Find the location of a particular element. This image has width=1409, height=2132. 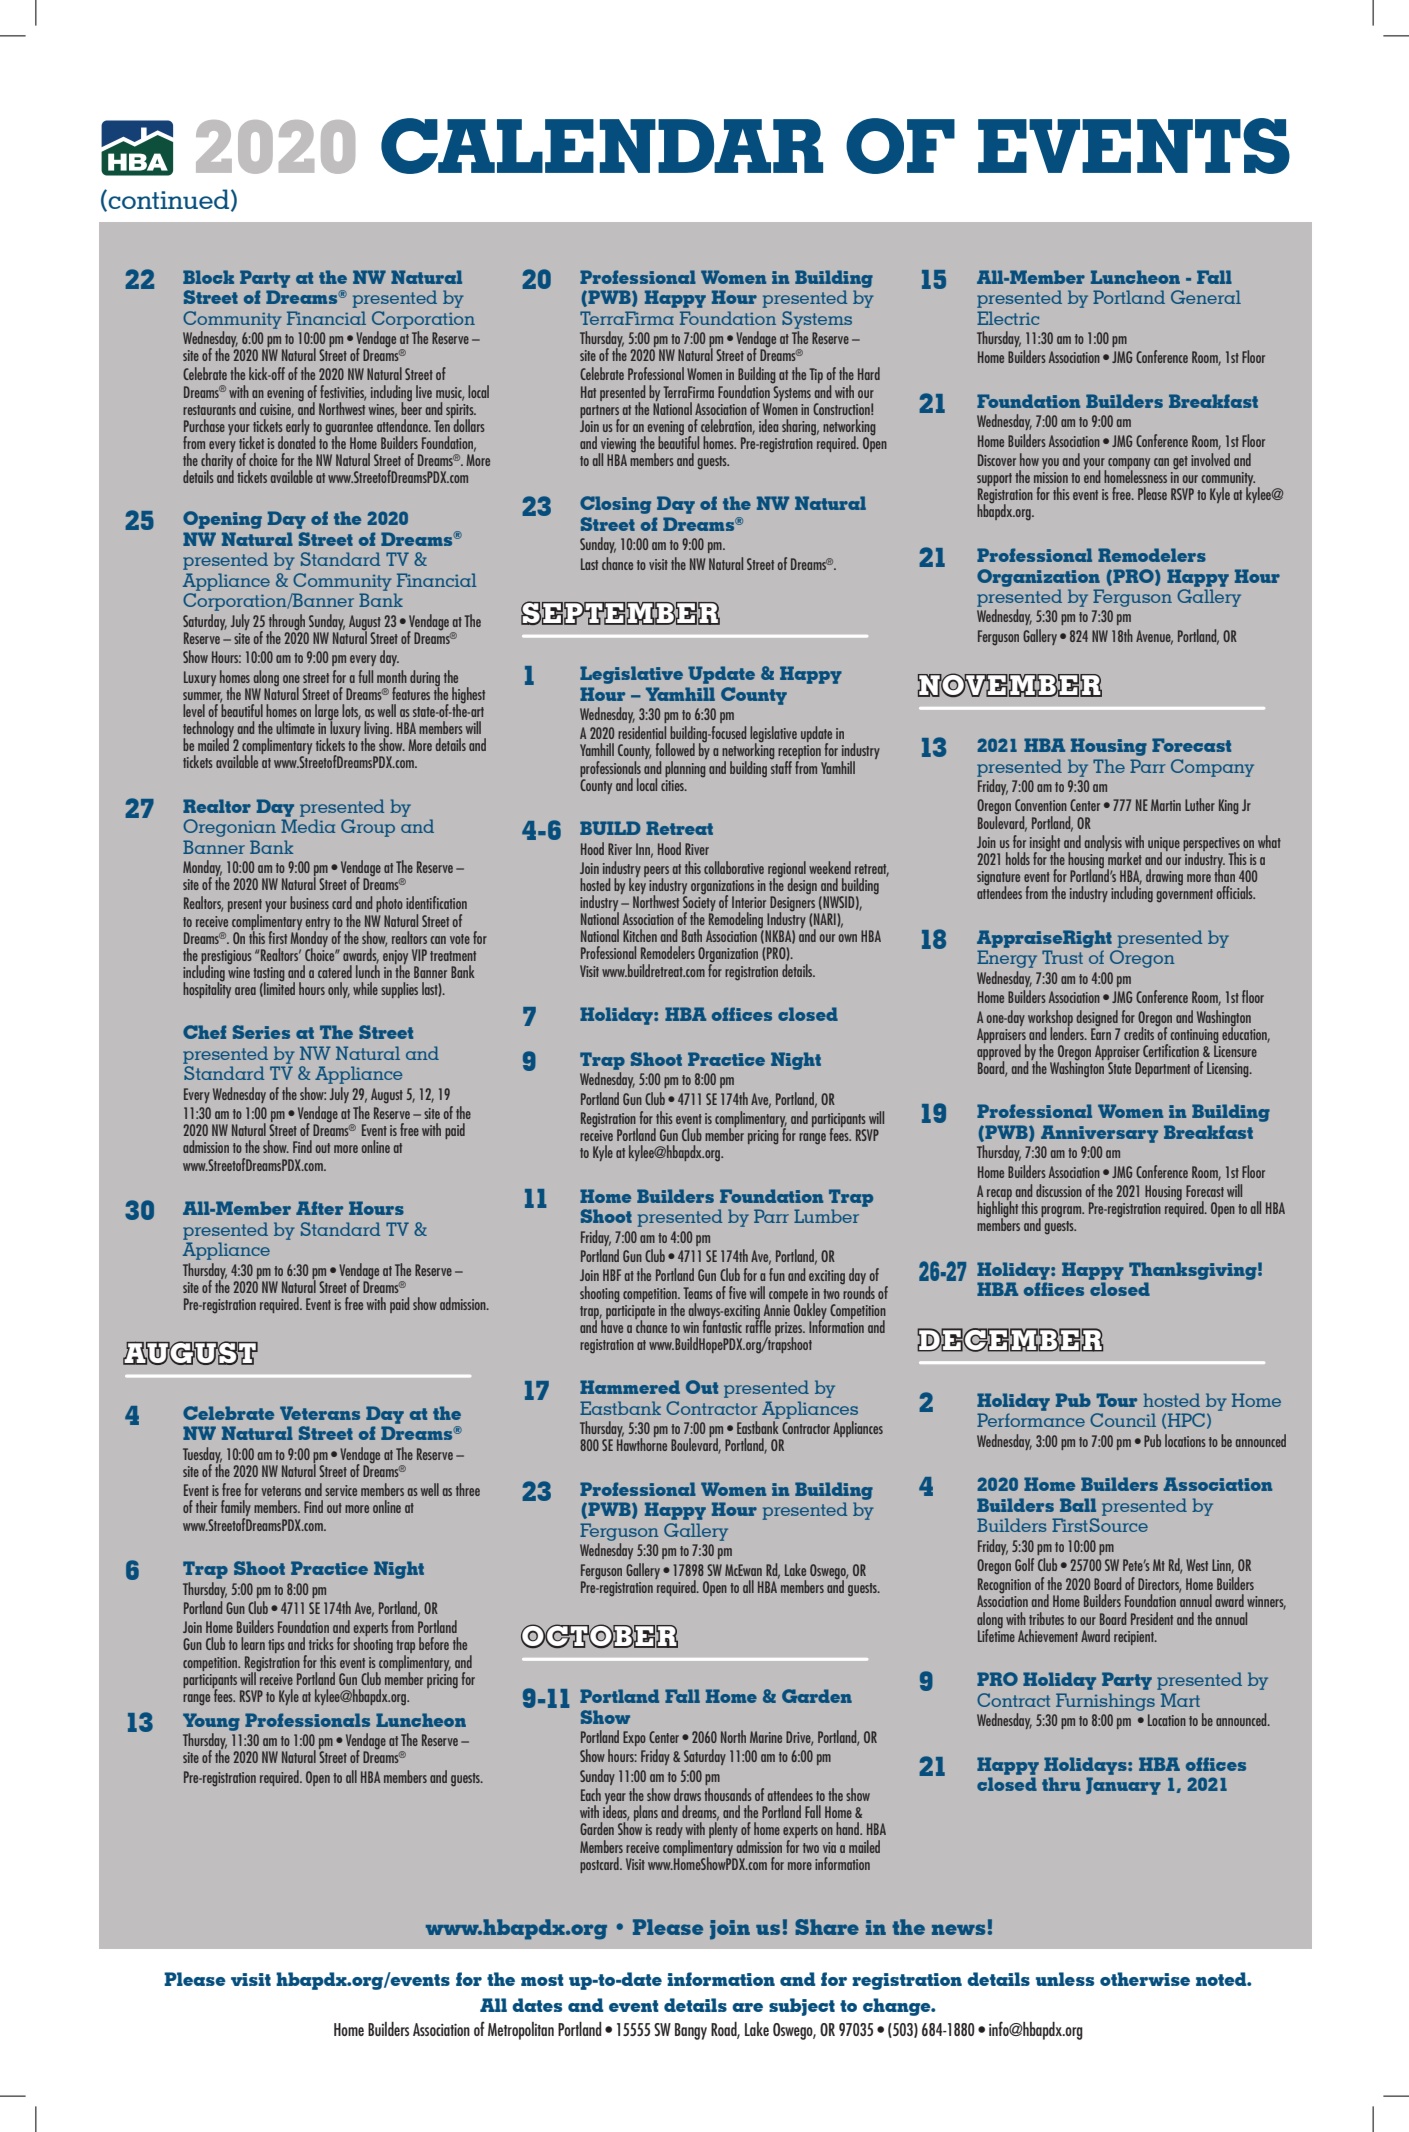

followed is located at coordinates (675, 749).
